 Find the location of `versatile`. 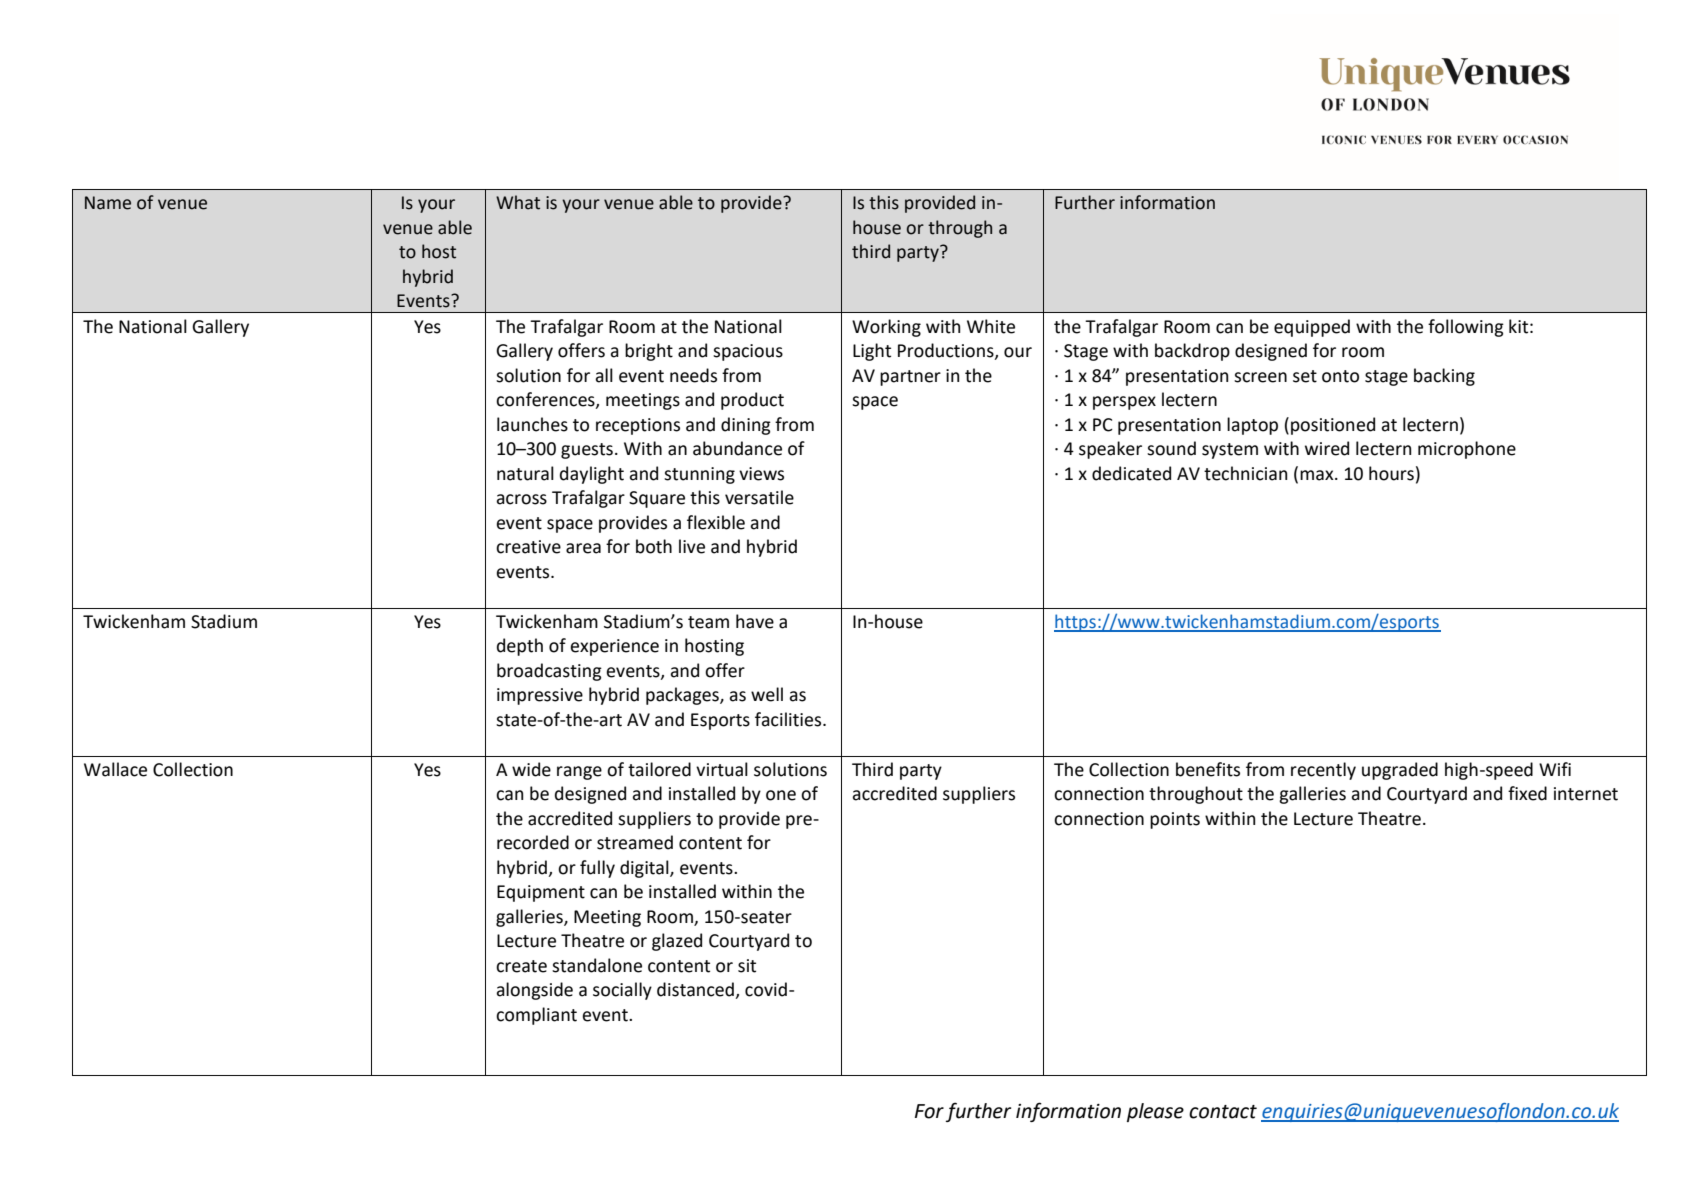

versatile is located at coordinates (759, 497).
